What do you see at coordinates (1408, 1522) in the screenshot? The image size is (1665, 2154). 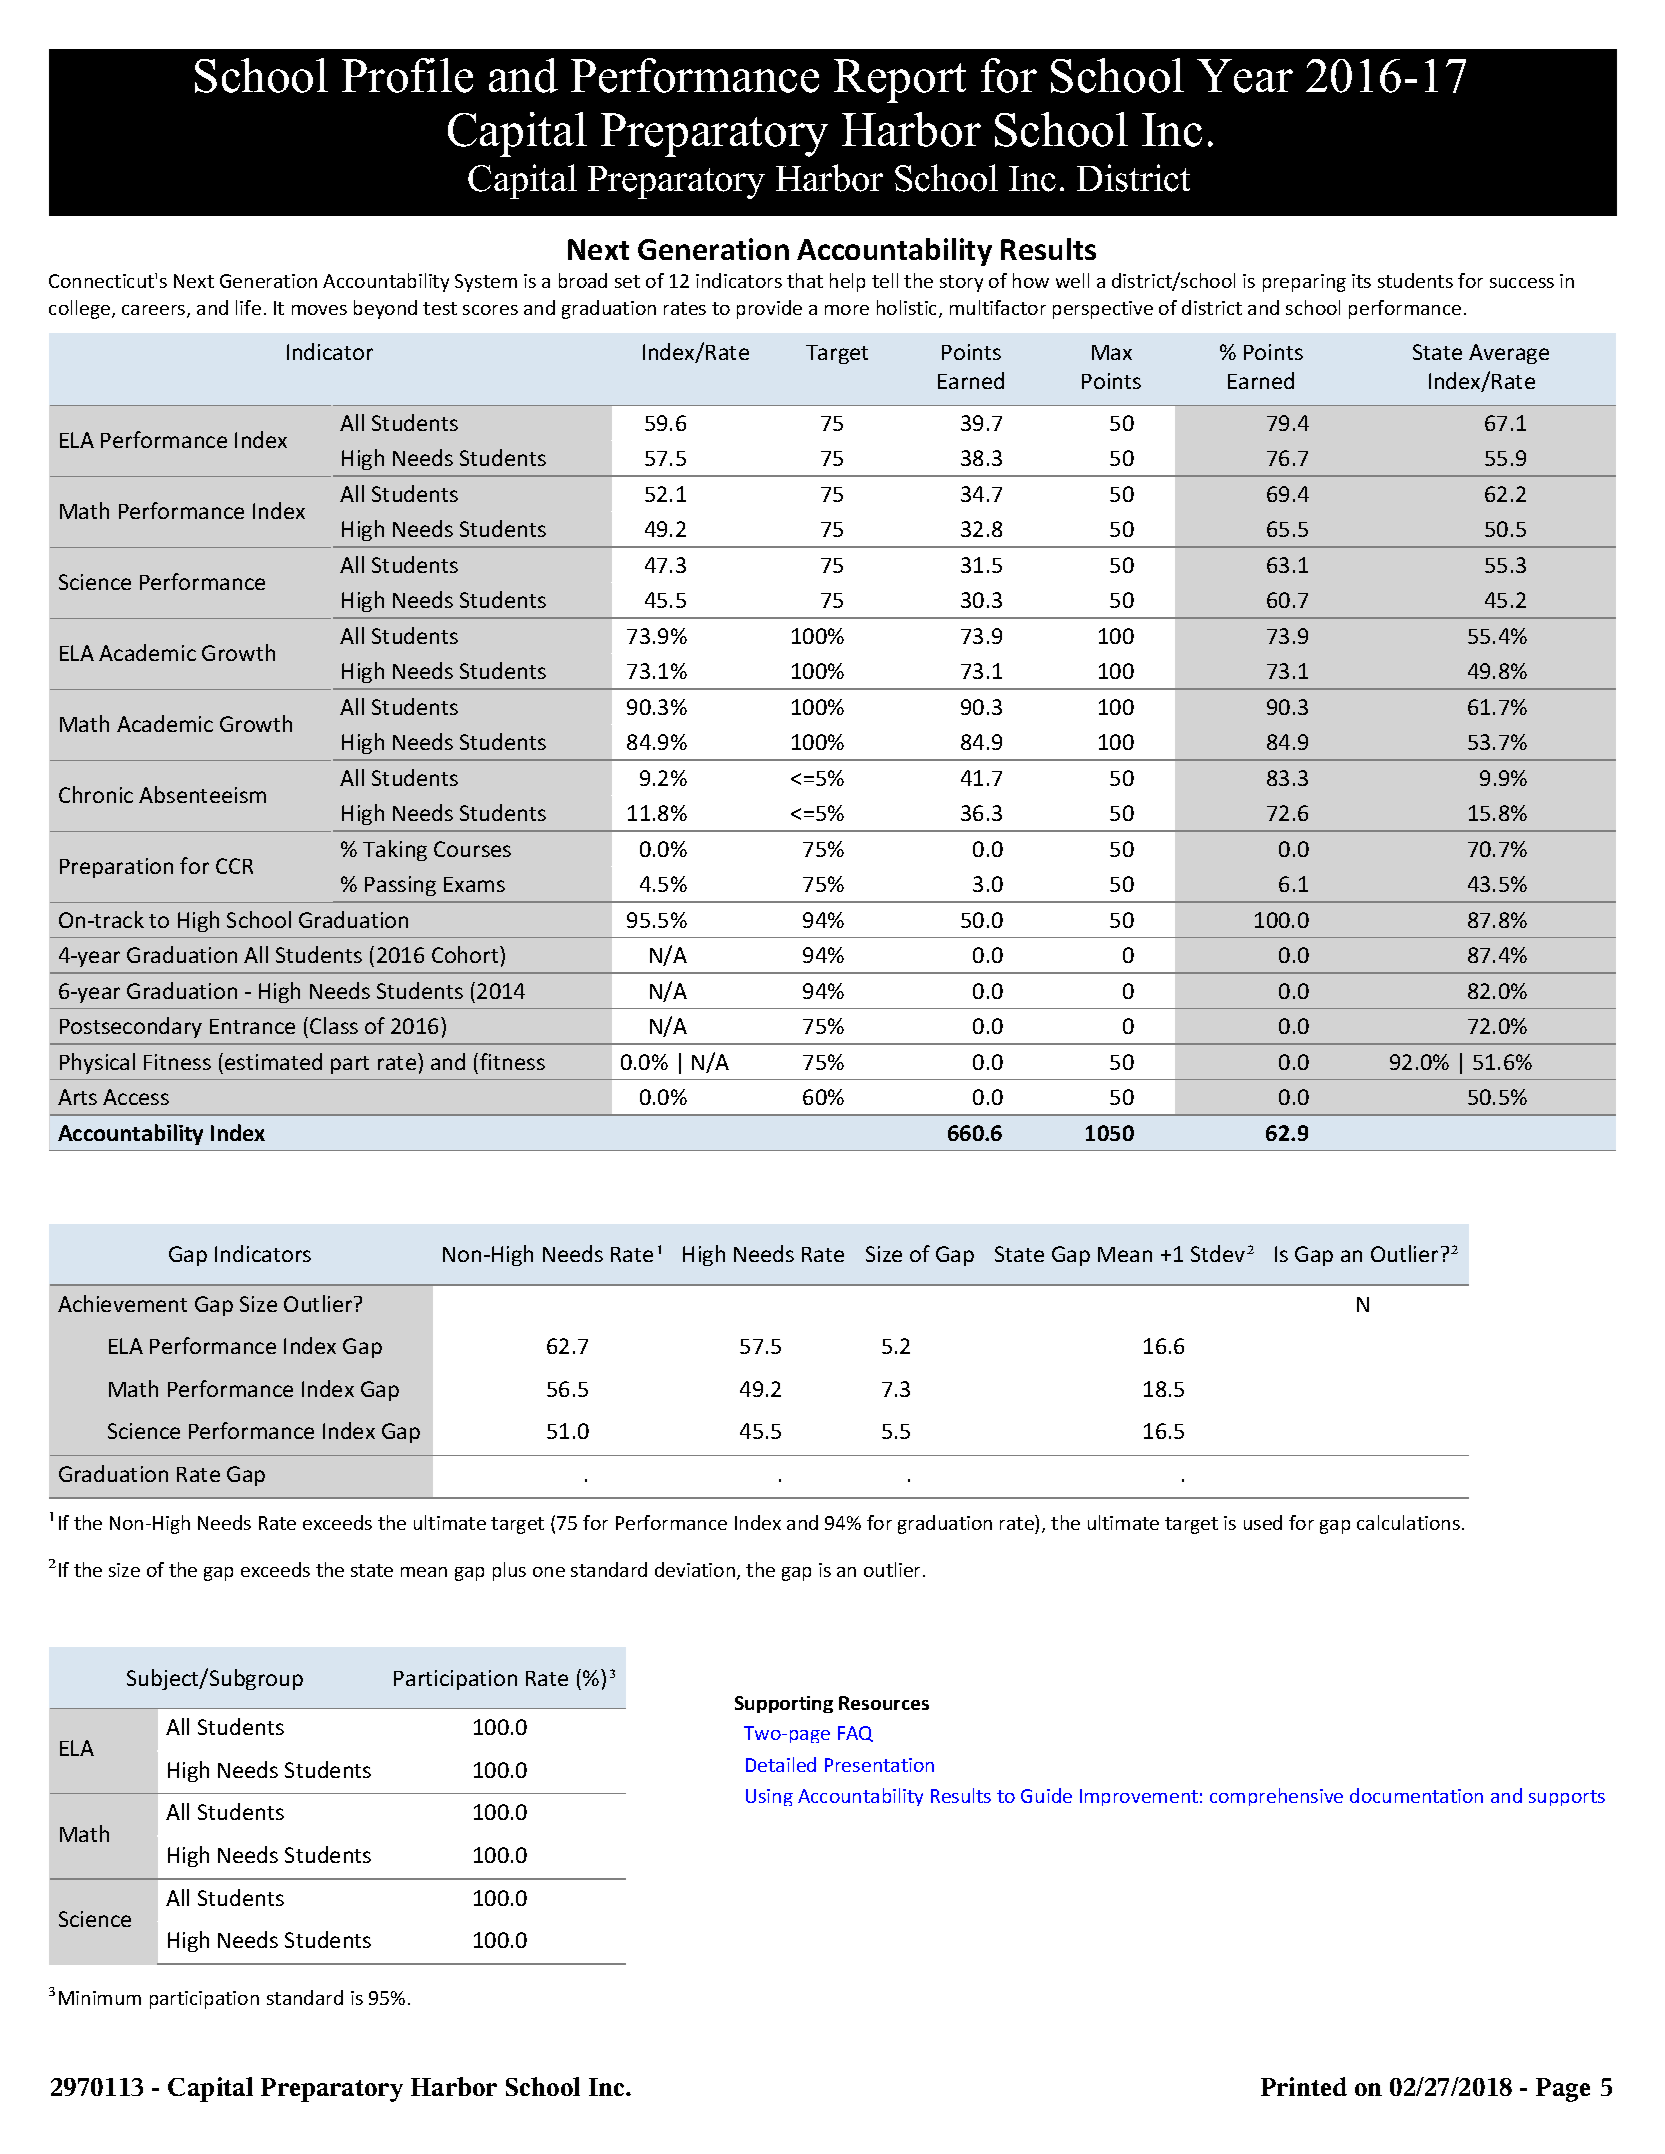 I see `calculations` at bounding box center [1408, 1522].
